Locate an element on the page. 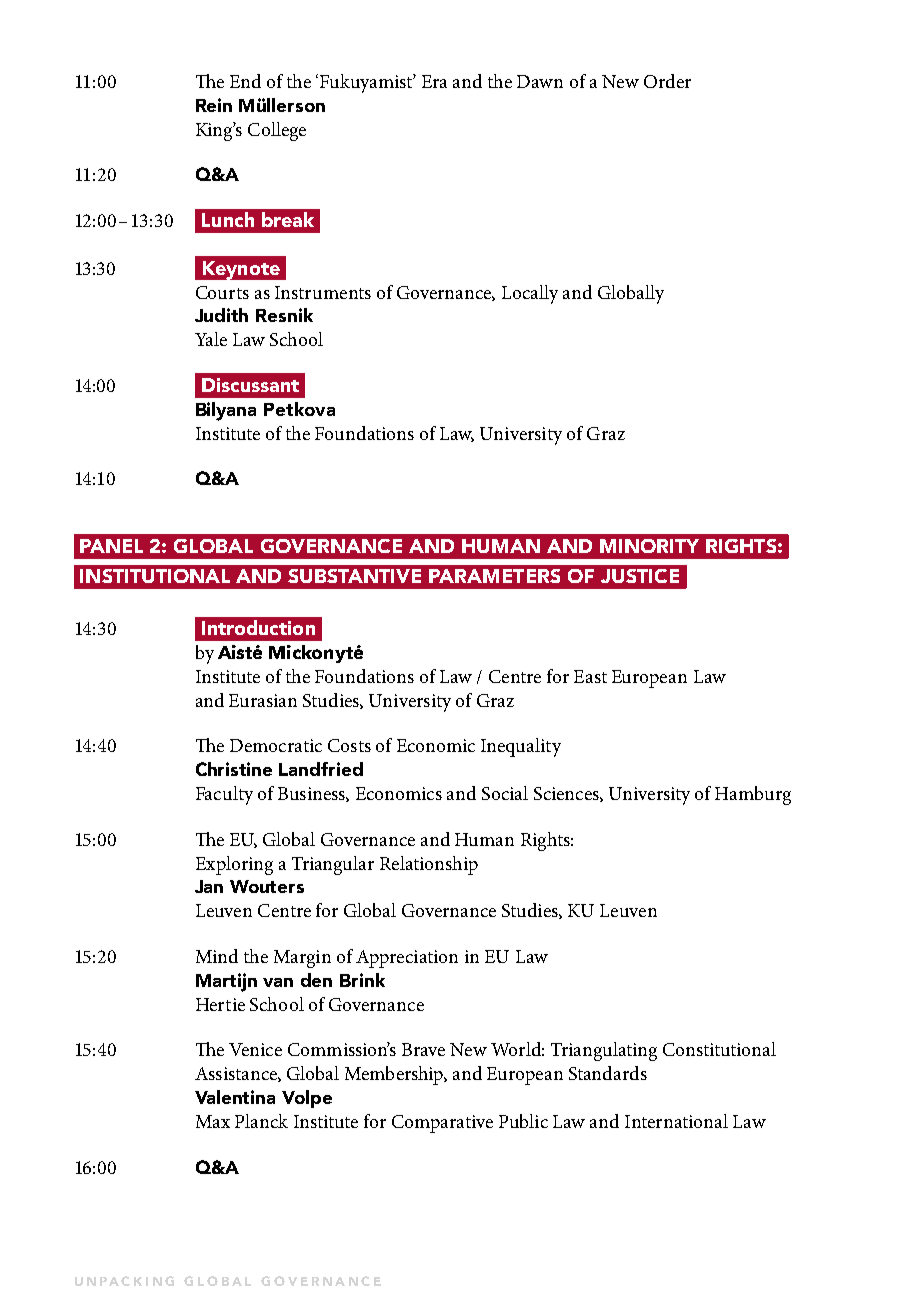  Hamburg is located at coordinates (753, 795).
